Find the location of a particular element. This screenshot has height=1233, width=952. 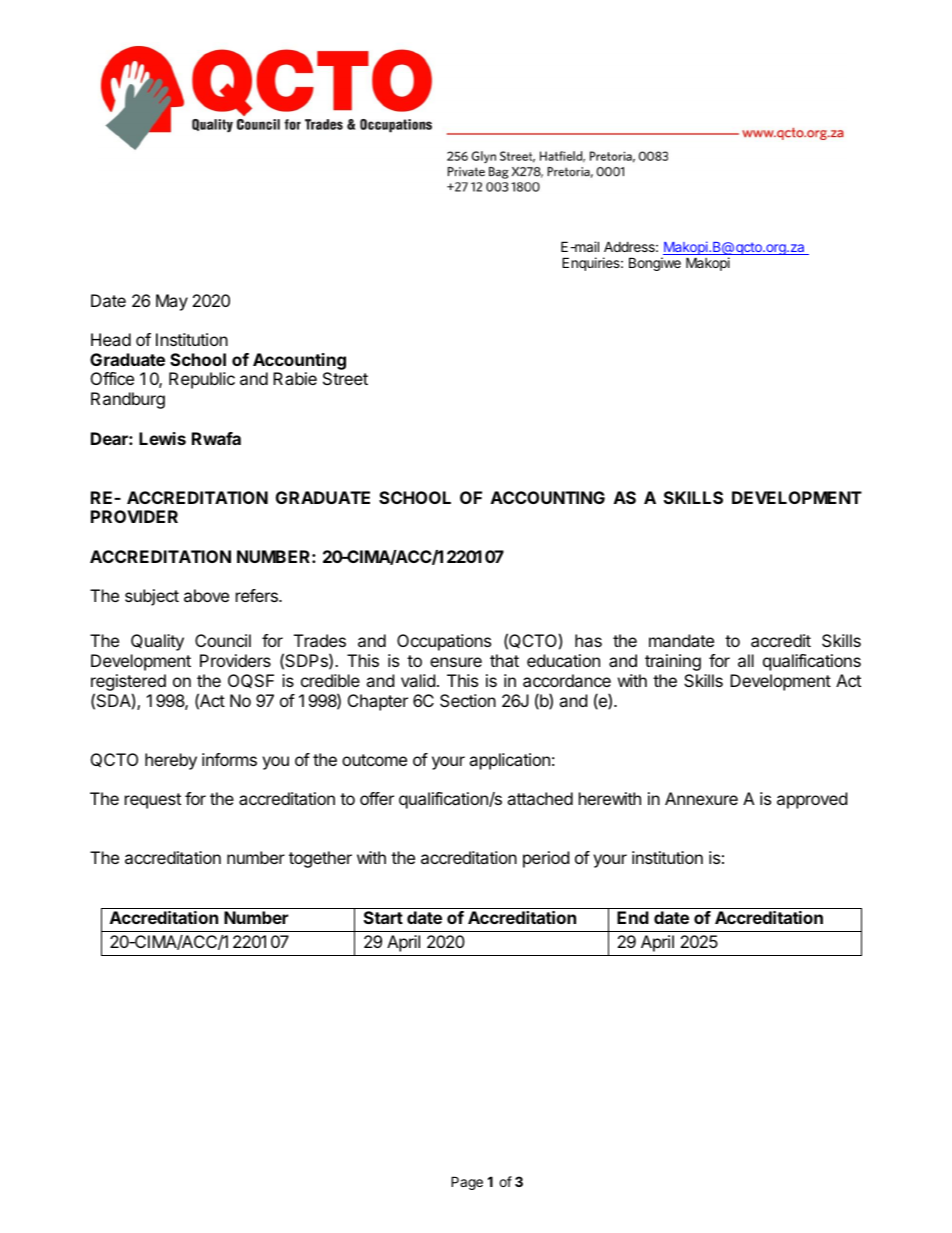

End is located at coordinates (633, 917).
